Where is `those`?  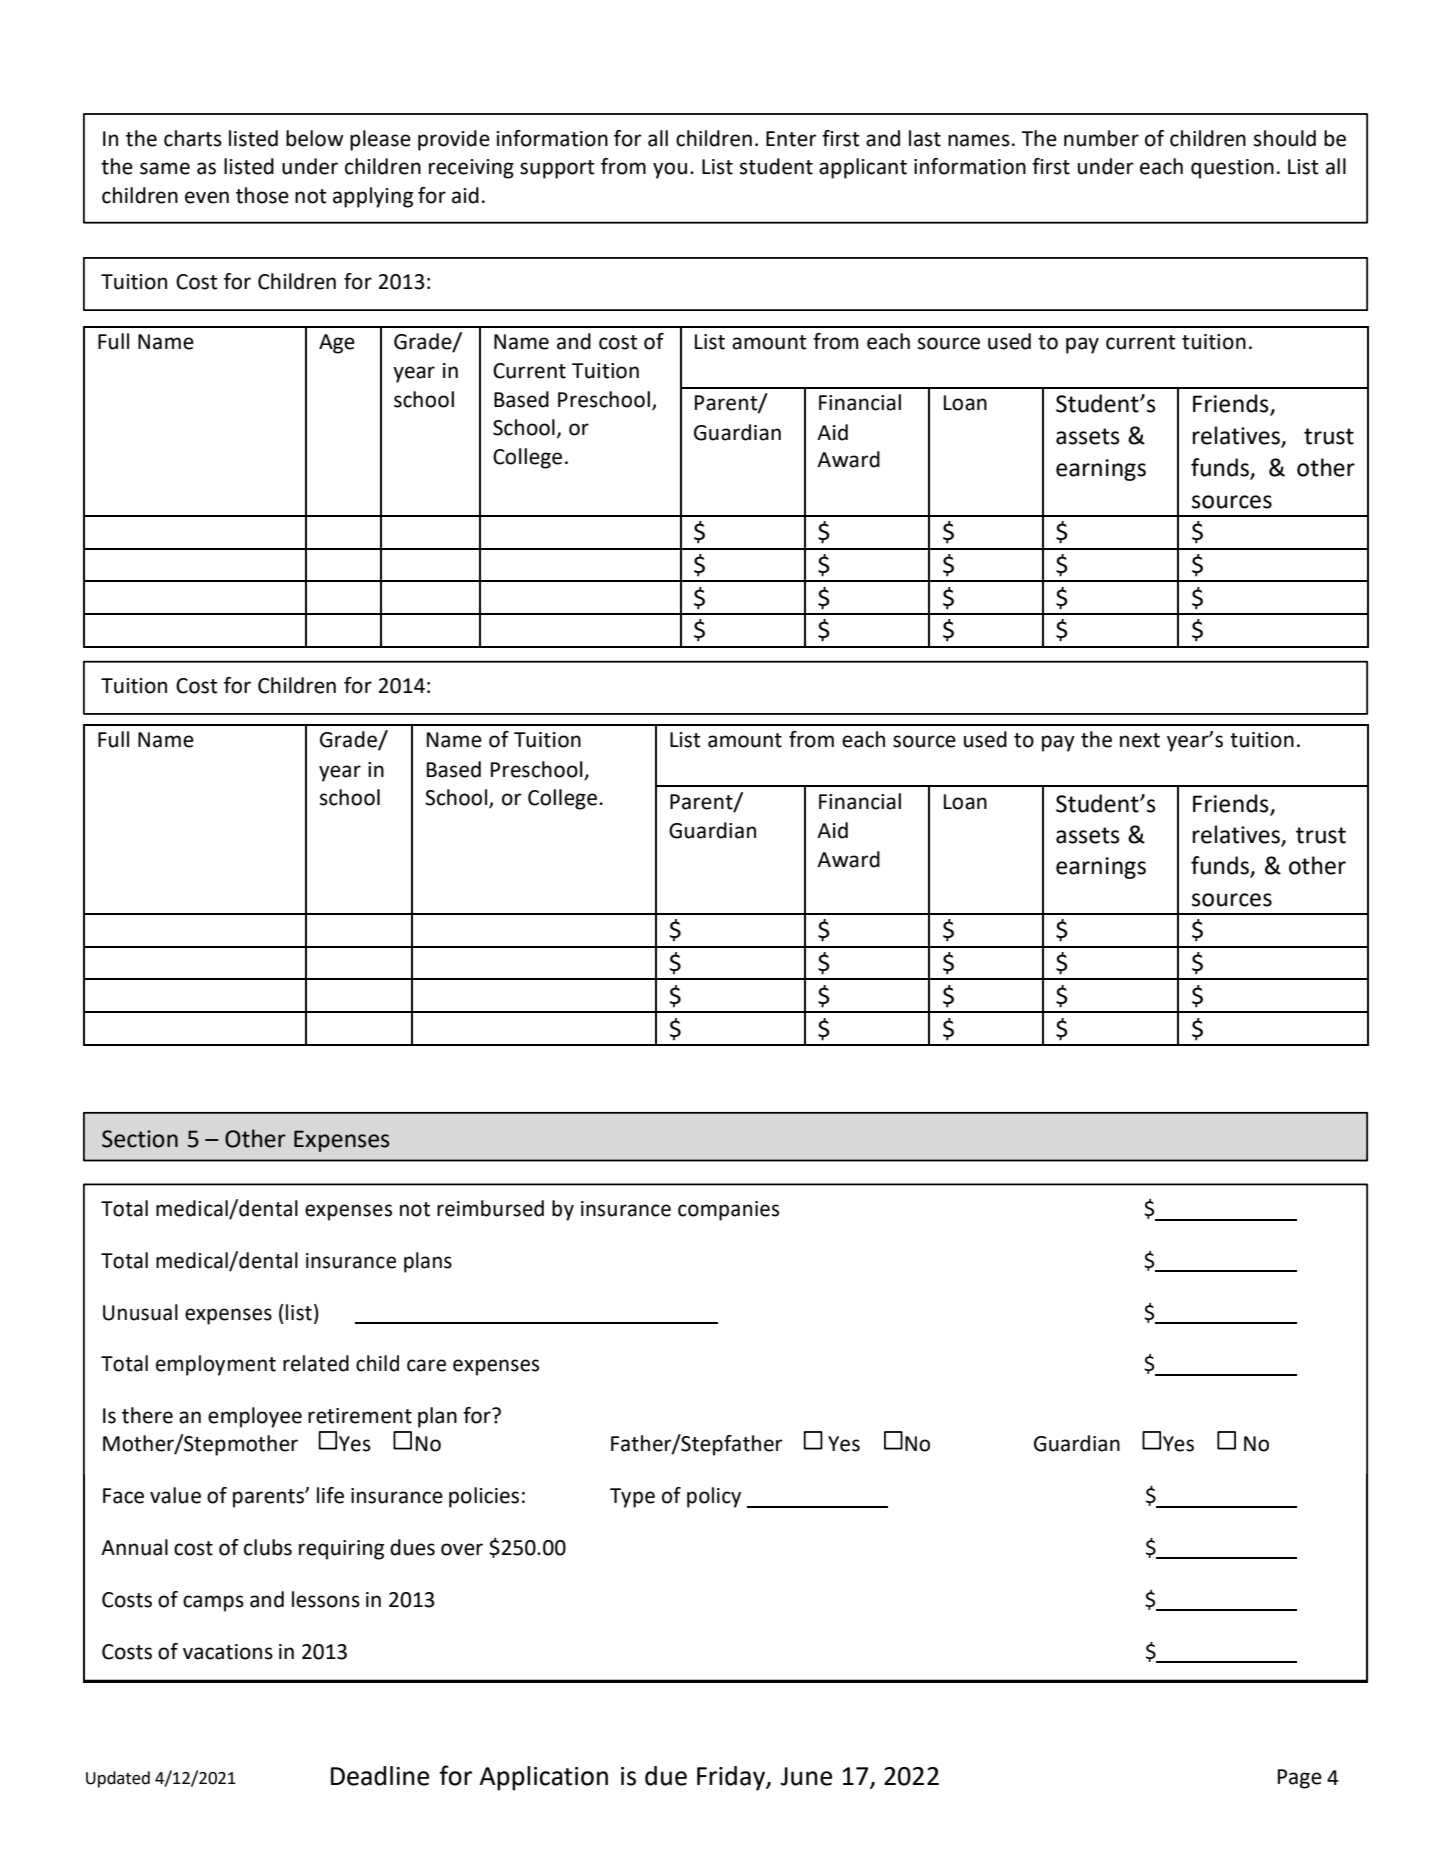 those is located at coordinates (262, 195).
